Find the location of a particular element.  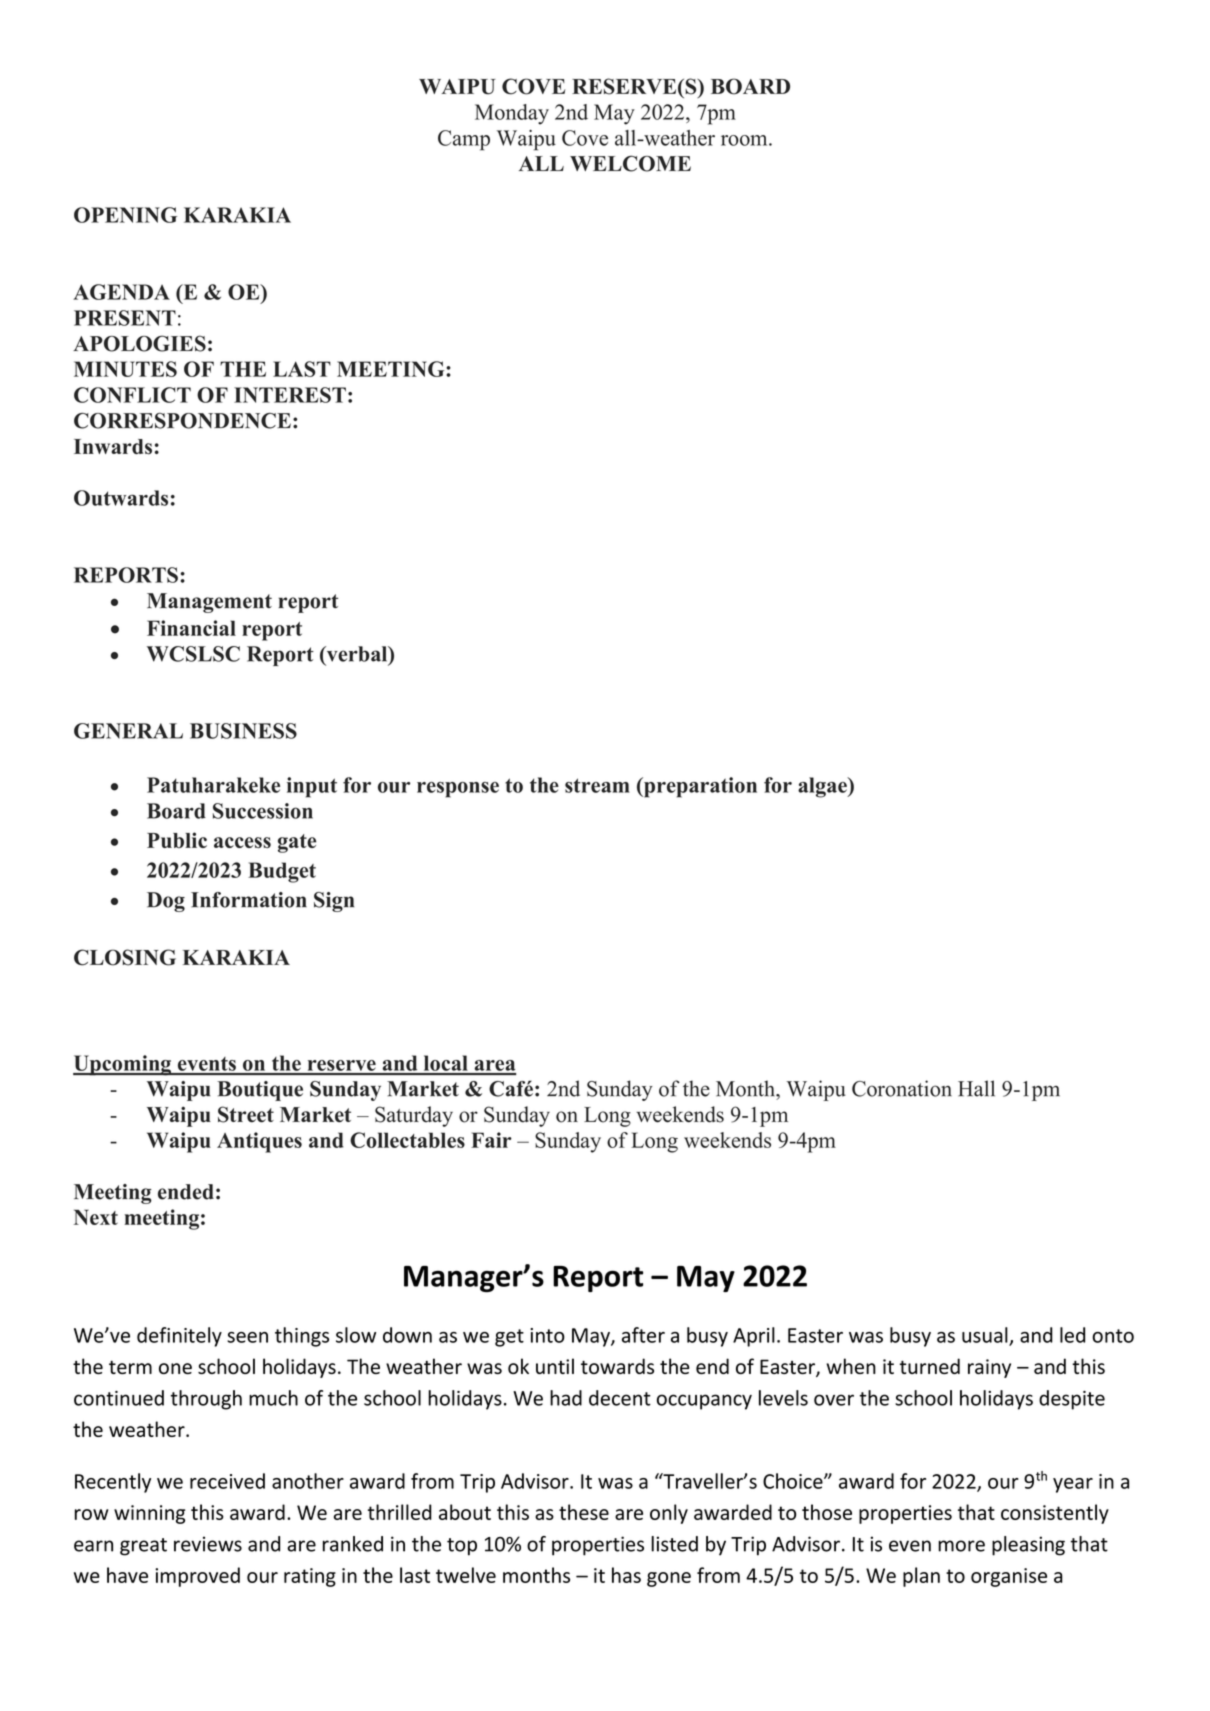

Hall is located at coordinates (976, 1088).
